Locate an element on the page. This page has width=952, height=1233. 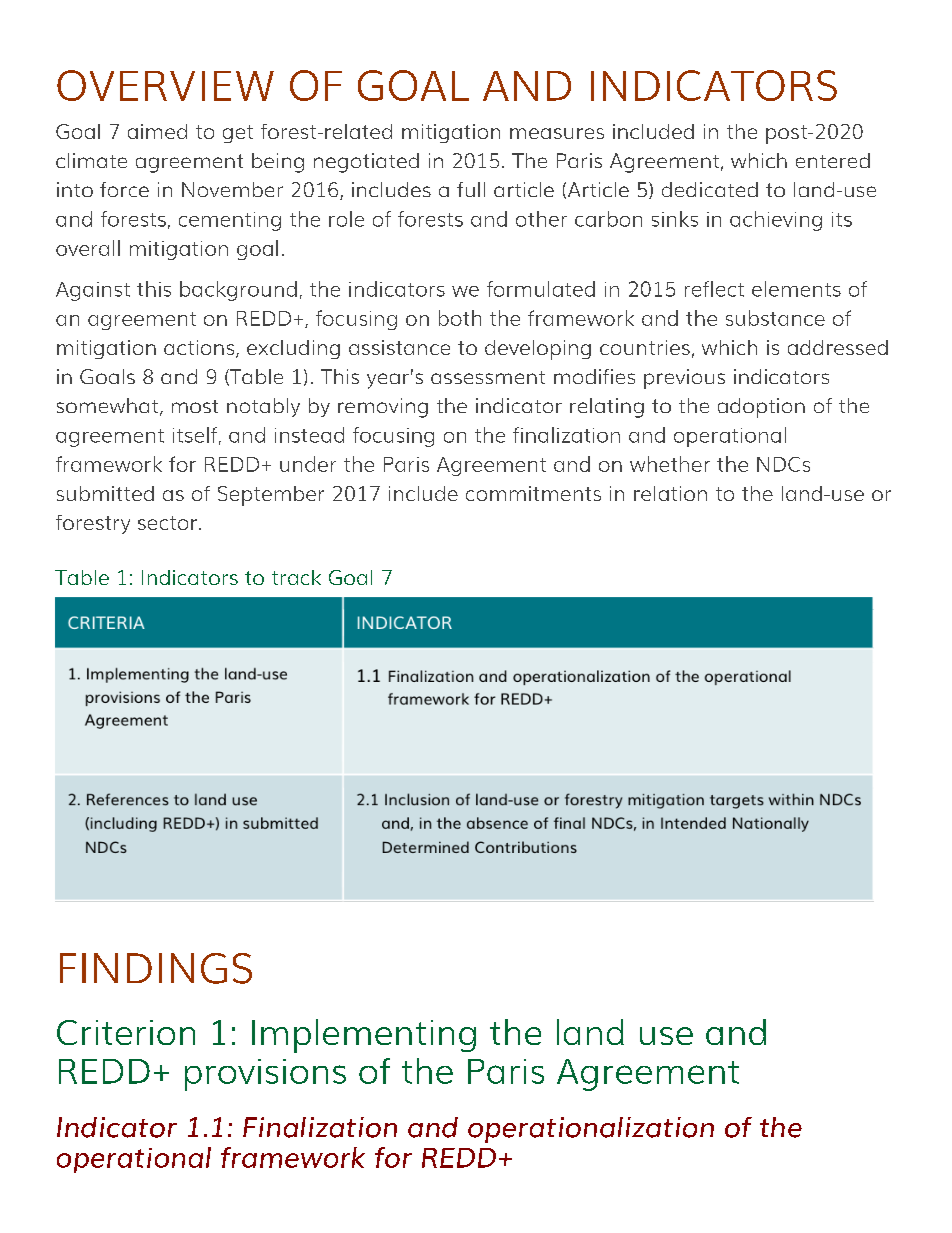
aimed is located at coordinates (157, 131).
